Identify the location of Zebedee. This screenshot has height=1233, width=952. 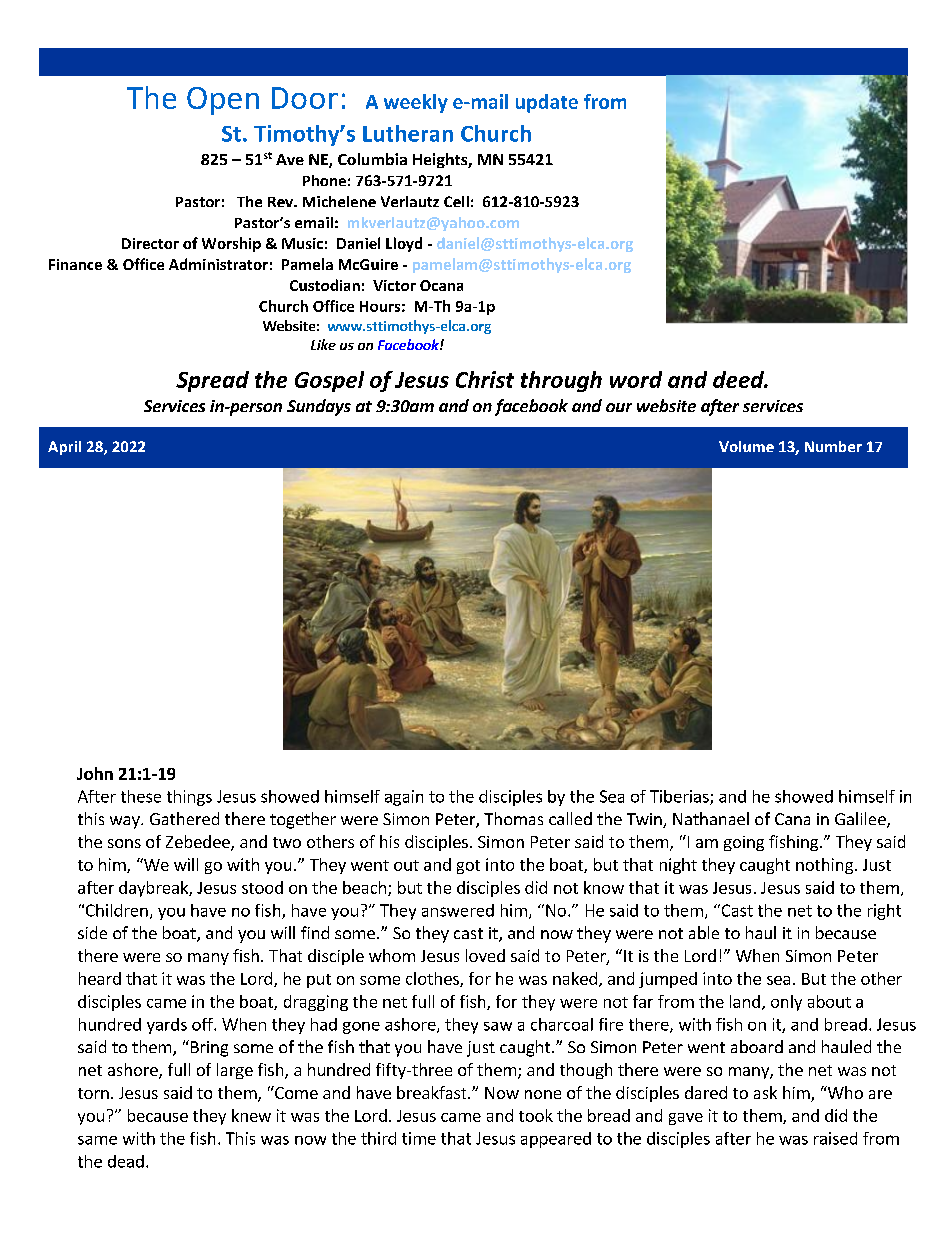
(199, 843).
